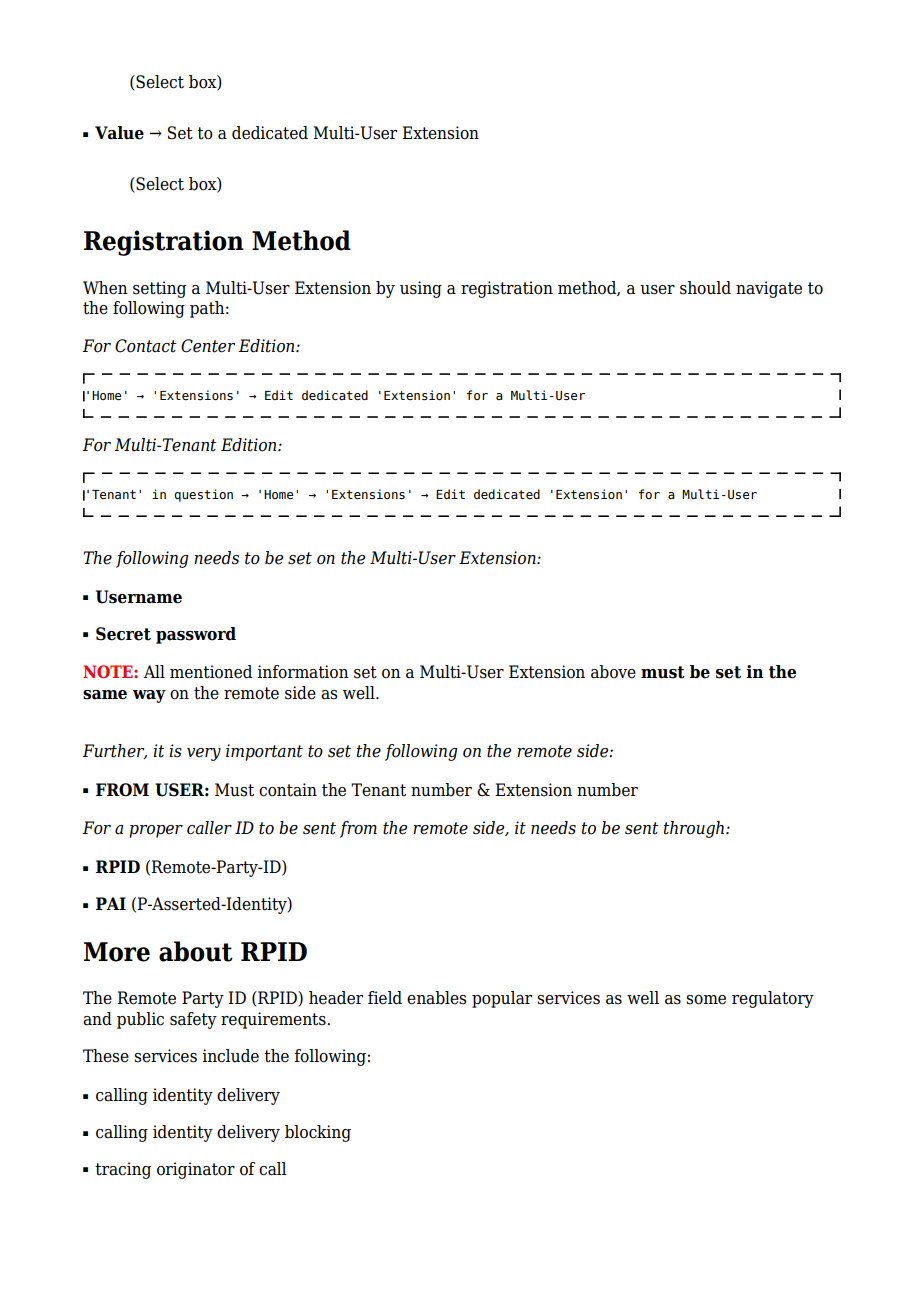 This page has width=924, height=1308. What do you see at coordinates (421, 289) in the page?
I see `using` at bounding box center [421, 289].
